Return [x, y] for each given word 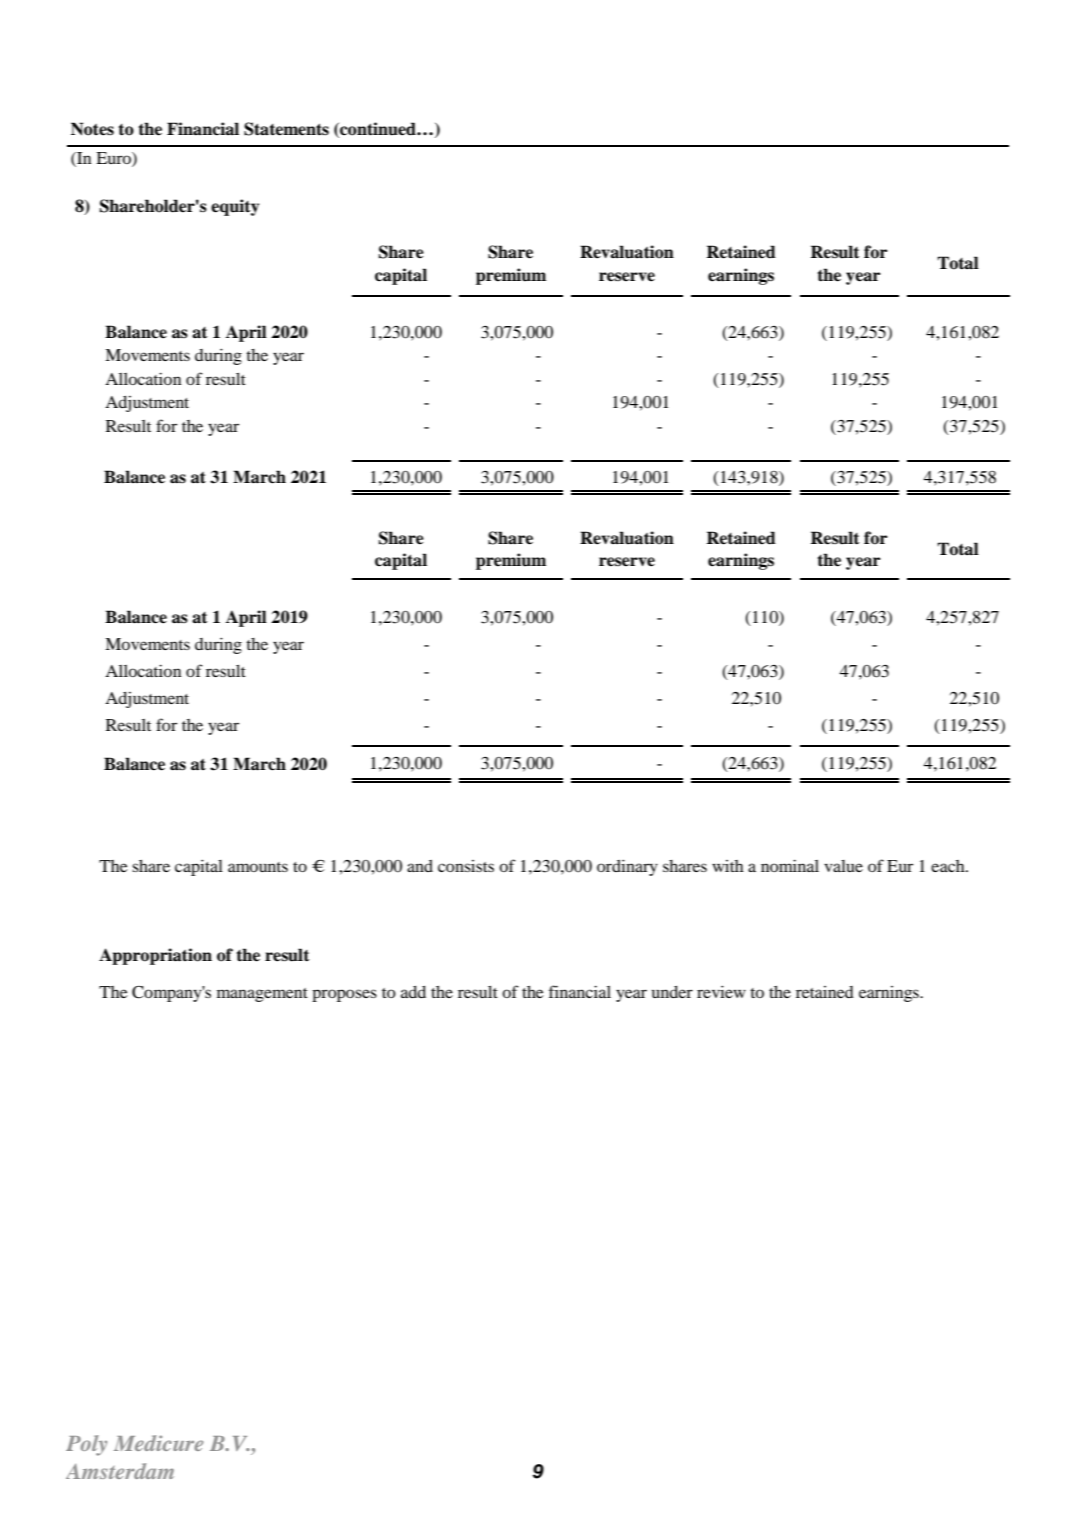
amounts [258, 867]
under [672, 992]
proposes [344, 995]
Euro [114, 158]
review [721, 991]
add [413, 992]
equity [235, 207]
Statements [286, 129]
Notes [92, 129]
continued [378, 129]
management [262, 995]
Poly [86, 1445]
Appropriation [155, 956]
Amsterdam [120, 1471]
